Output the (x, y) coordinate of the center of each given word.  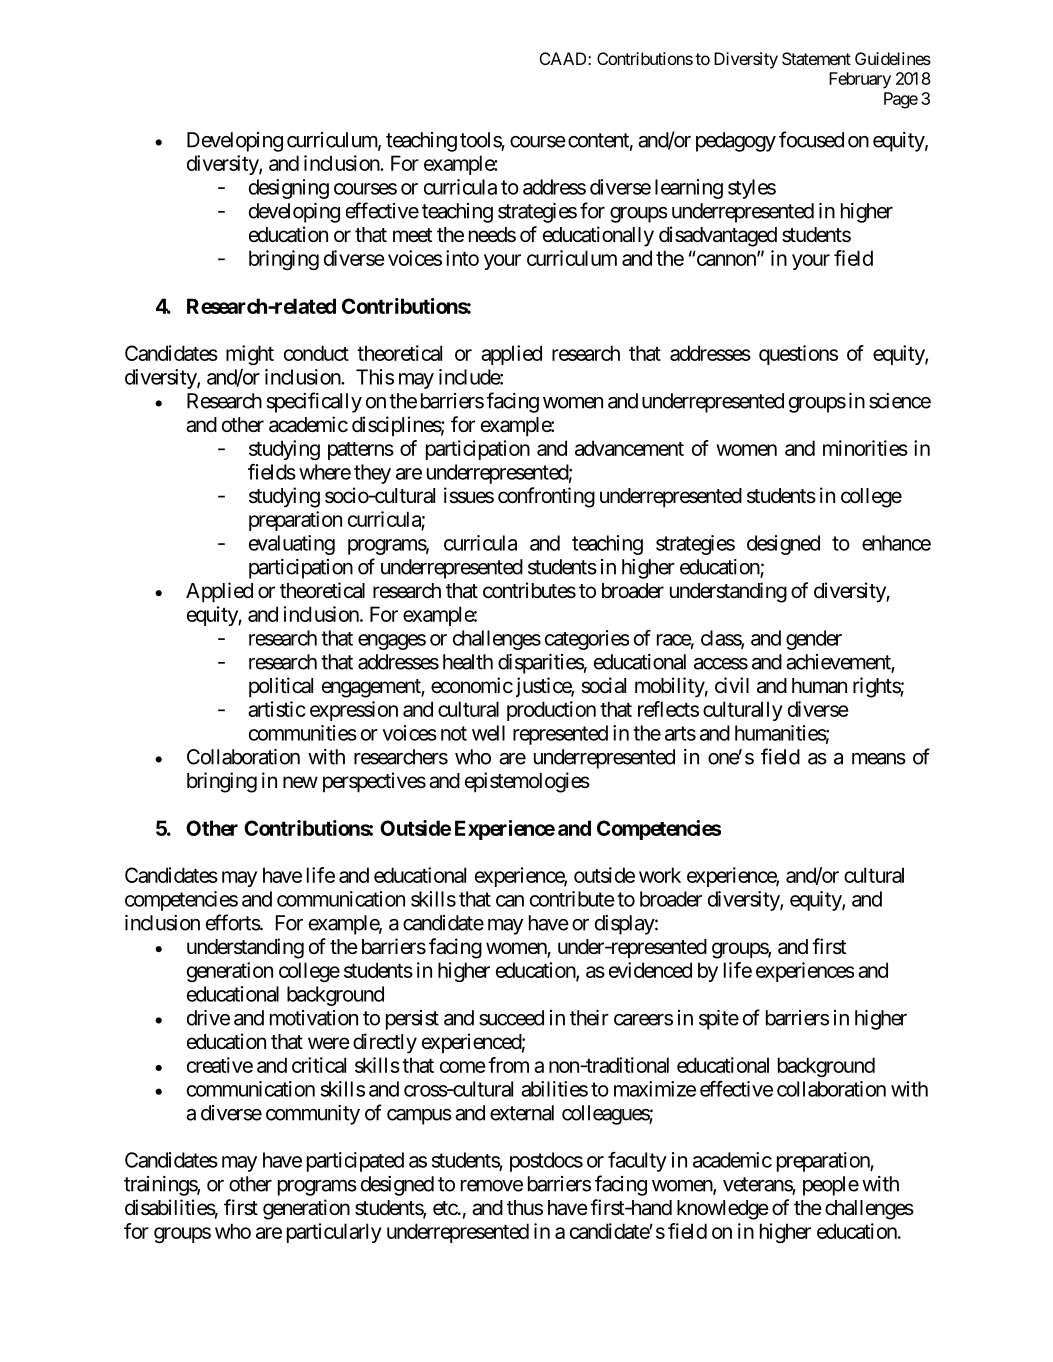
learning (689, 189)
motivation (314, 1018)
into (462, 258)
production (551, 711)
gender (814, 640)
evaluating (292, 545)
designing (289, 189)
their (589, 1018)
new (300, 782)
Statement (816, 58)
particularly (334, 1233)
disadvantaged (718, 236)
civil (732, 685)
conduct (316, 353)
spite (719, 1020)
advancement (629, 448)
